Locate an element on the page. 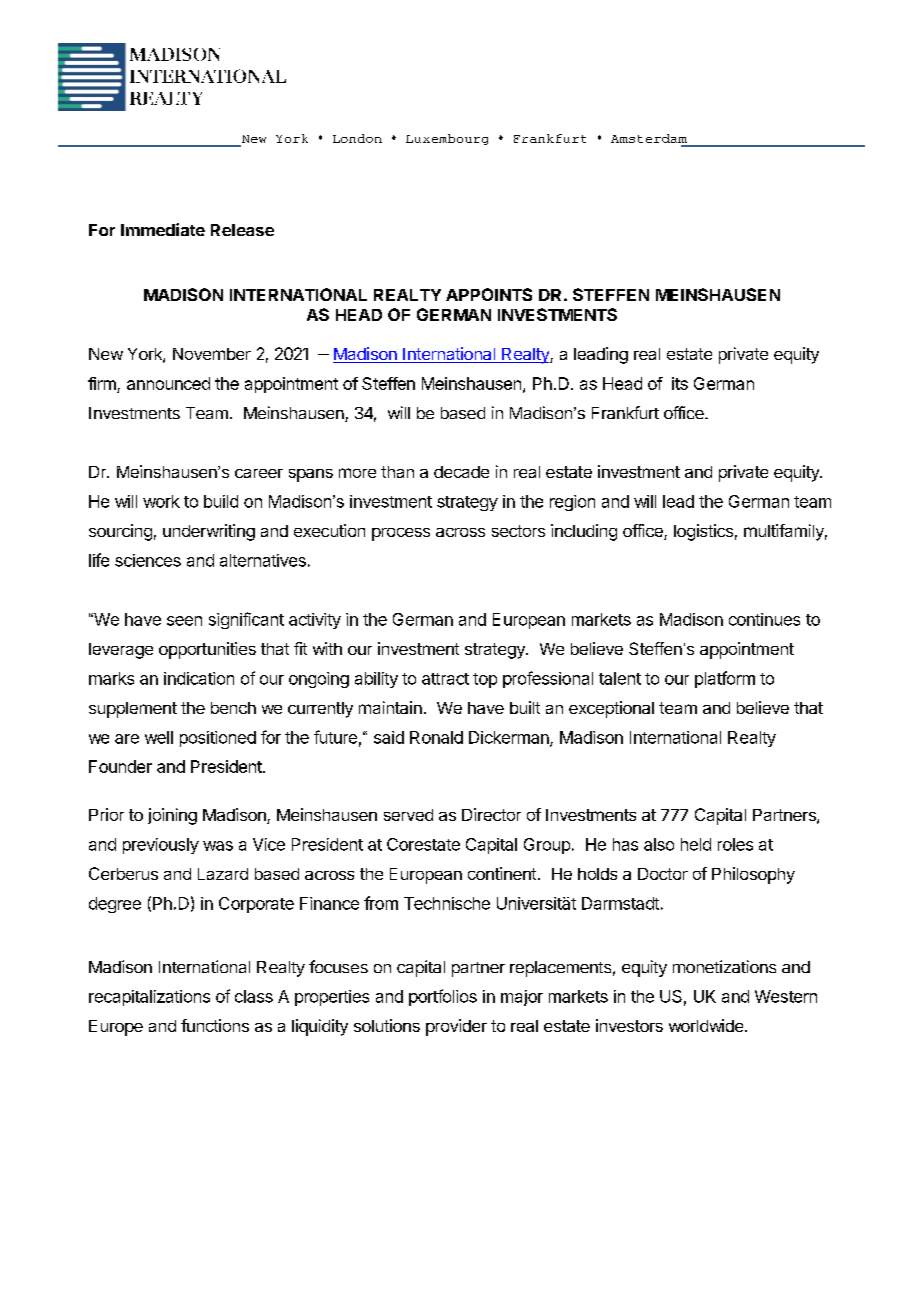 Image resolution: width=924 pixels, height=1308 pixels. logistics is located at coordinates (703, 532).
